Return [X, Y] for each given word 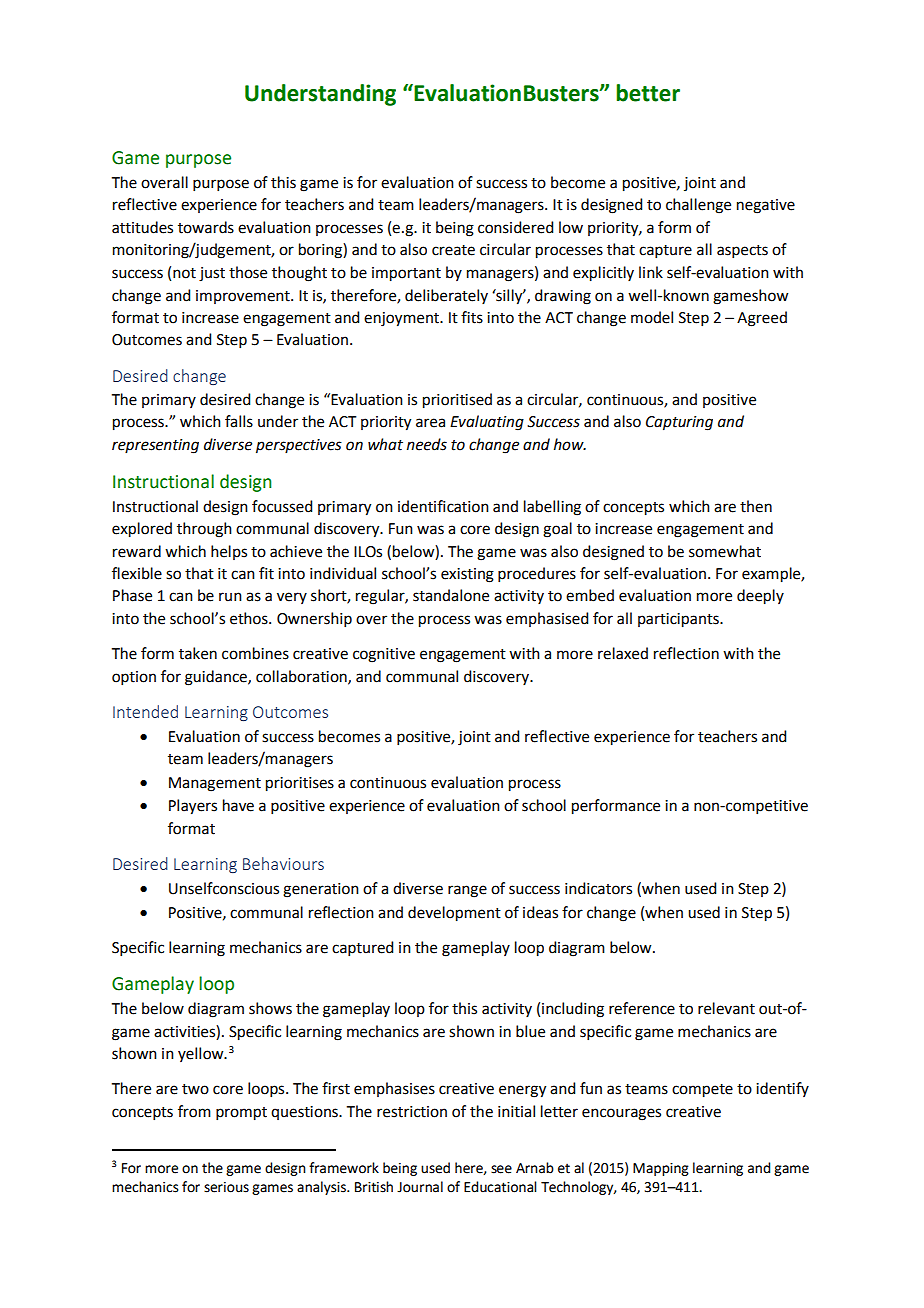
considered [515, 227]
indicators [598, 888]
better [648, 93]
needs [427, 444]
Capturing [679, 423]
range [467, 891]
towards [206, 227]
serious [226, 1187]
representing [155, 446]
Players [193, 807]
